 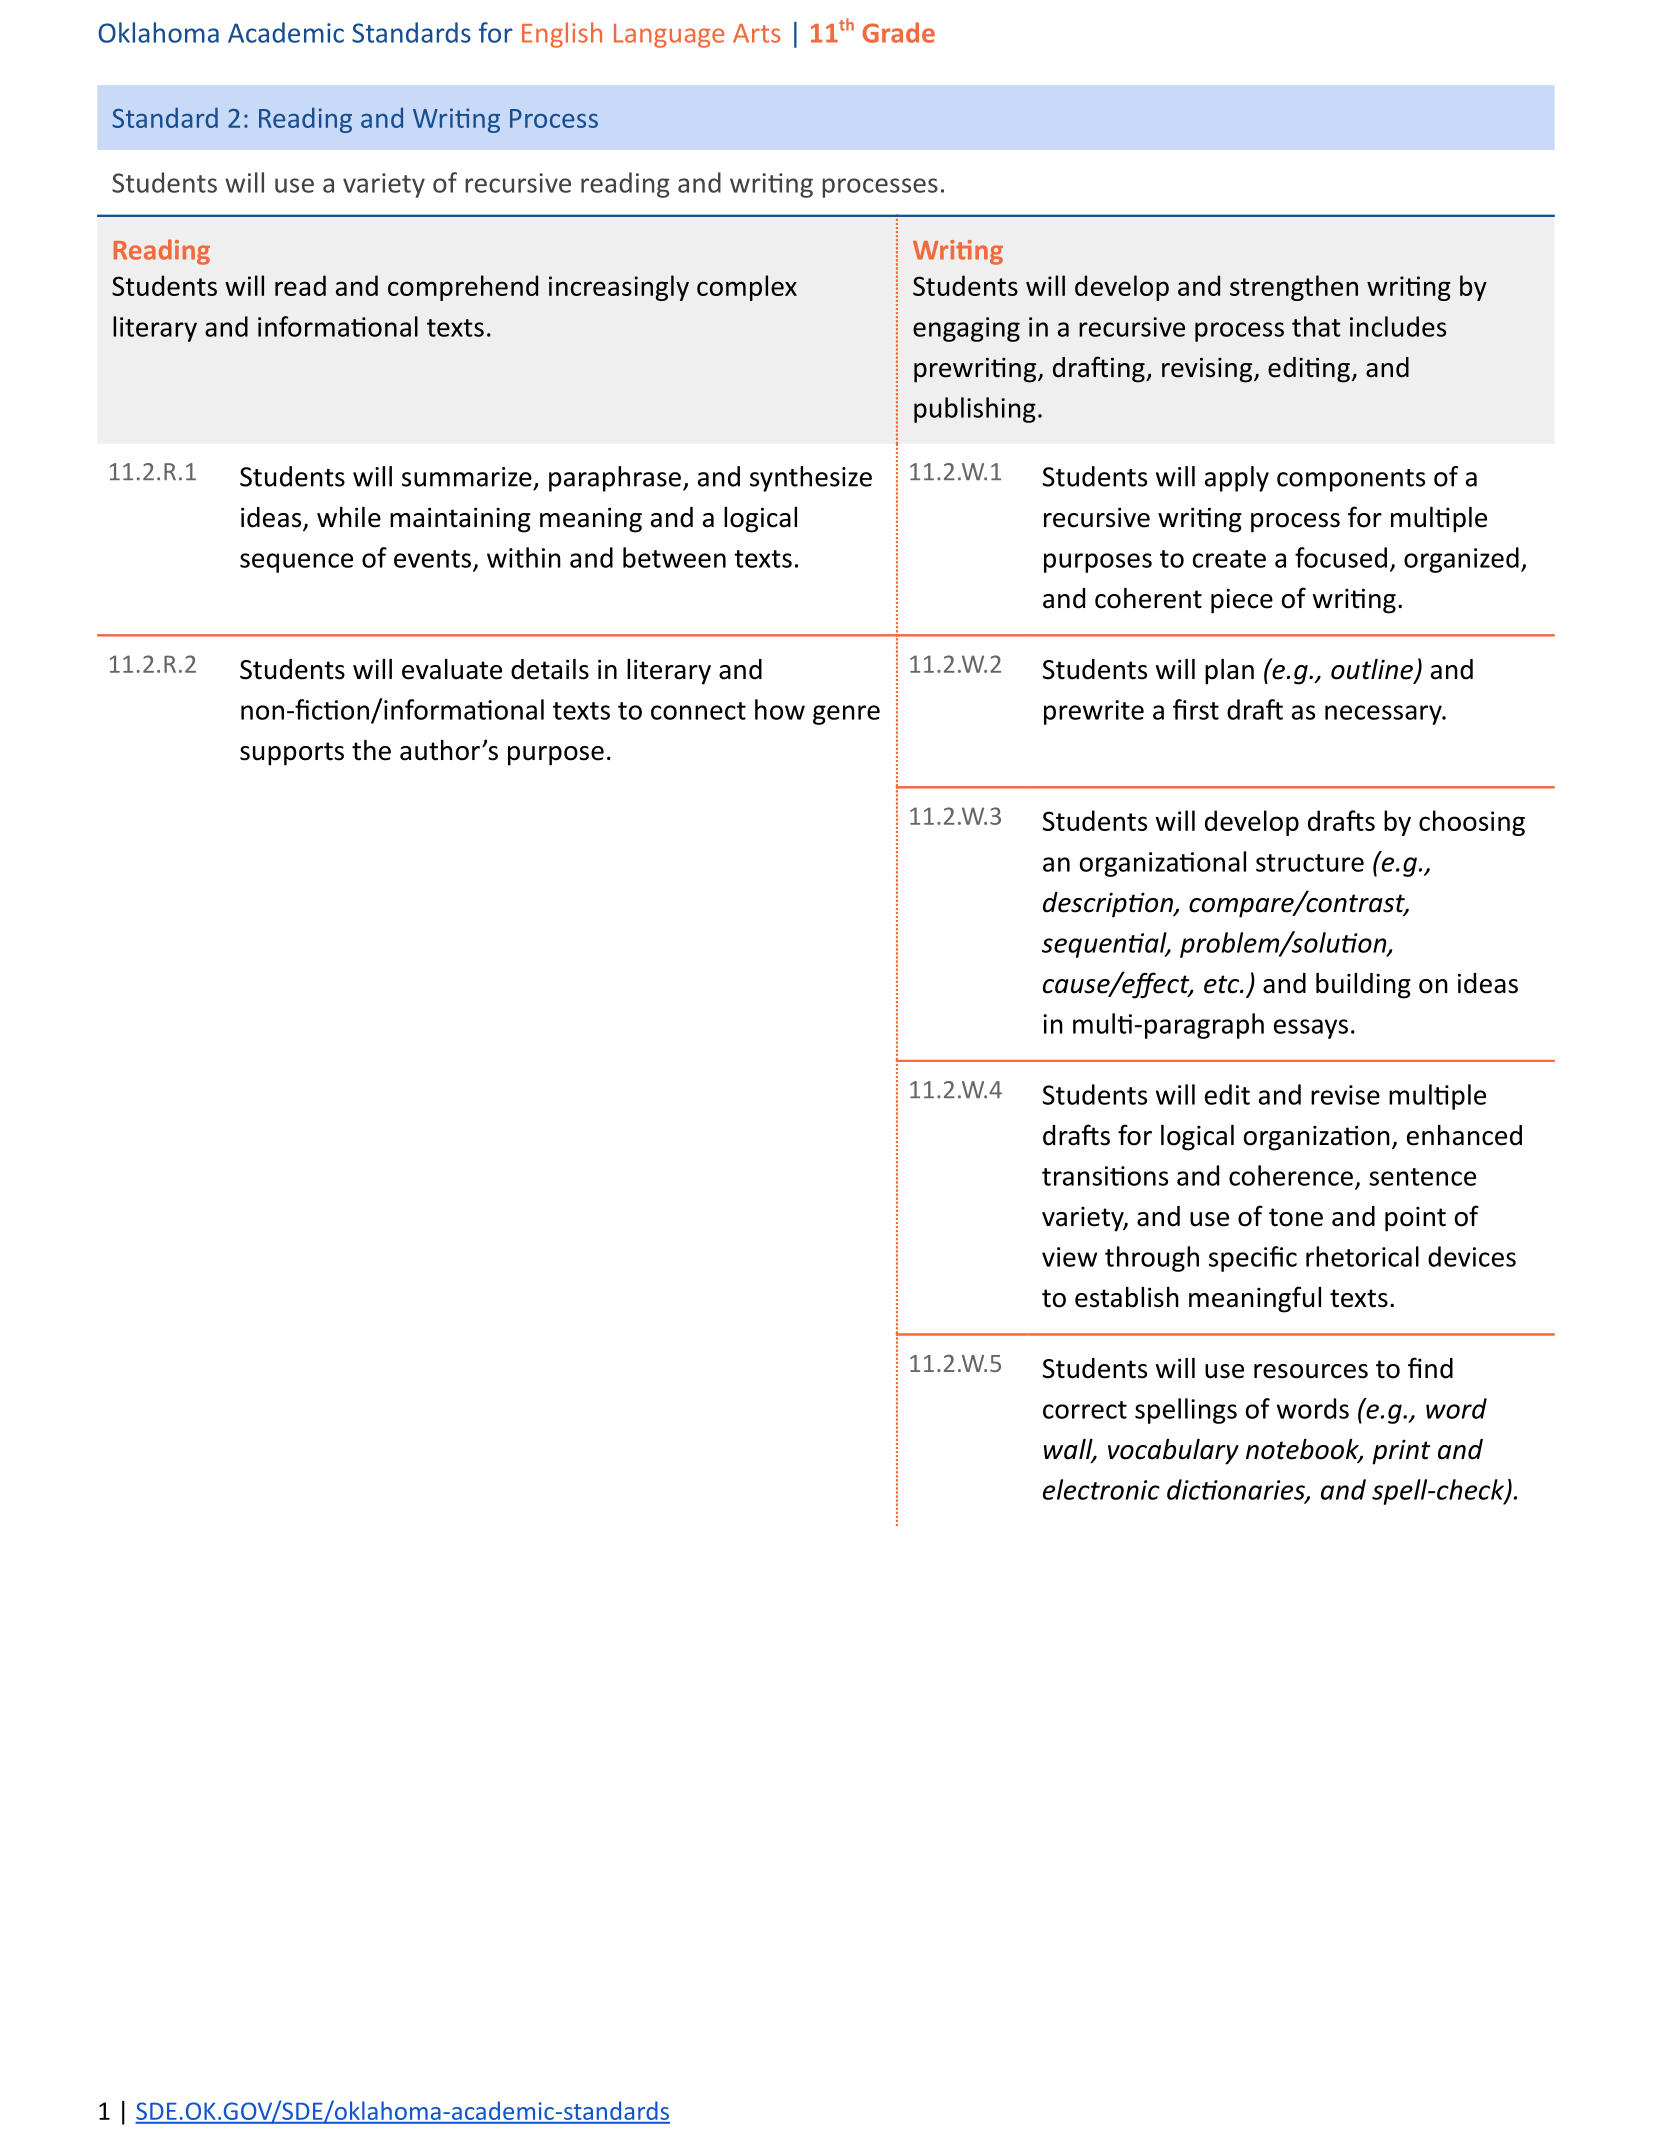 What do you see at coordinates (1345, 1095) in the screenshot?
I see `revise` at bounding box center [1345, 1095].
